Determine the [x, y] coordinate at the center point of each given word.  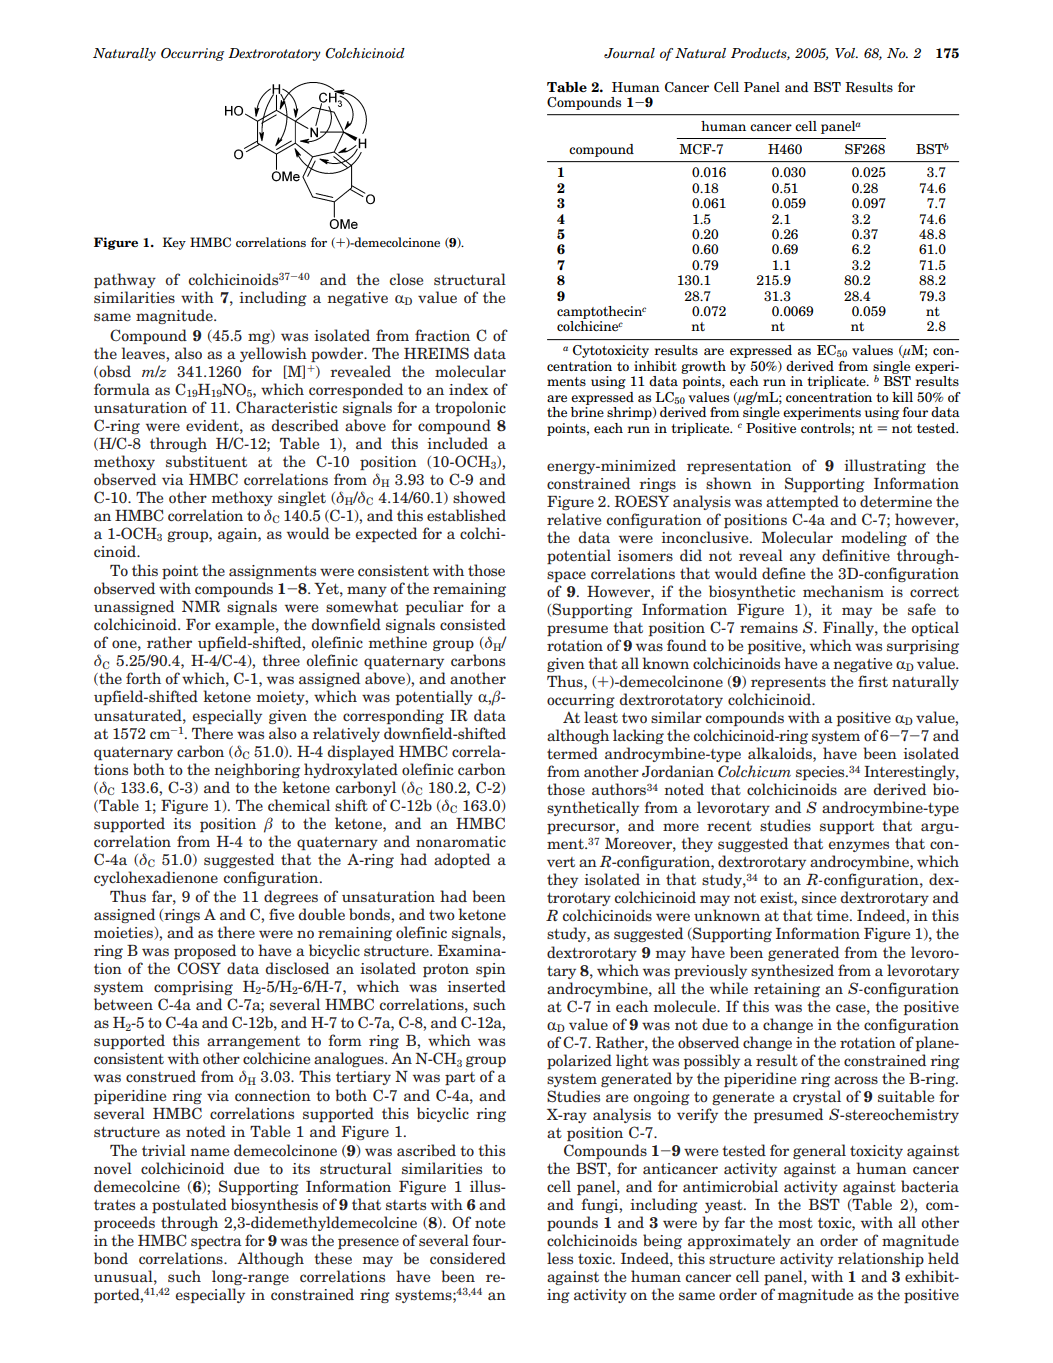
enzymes [858, 846]
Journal [629, 53]
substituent [206, 461]
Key [174, 243]
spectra [216, 1242]
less [560, 1258]
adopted [462, 860]
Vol [846, 53]
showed [479, 497]
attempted [802, 502]
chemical [299, 805]
